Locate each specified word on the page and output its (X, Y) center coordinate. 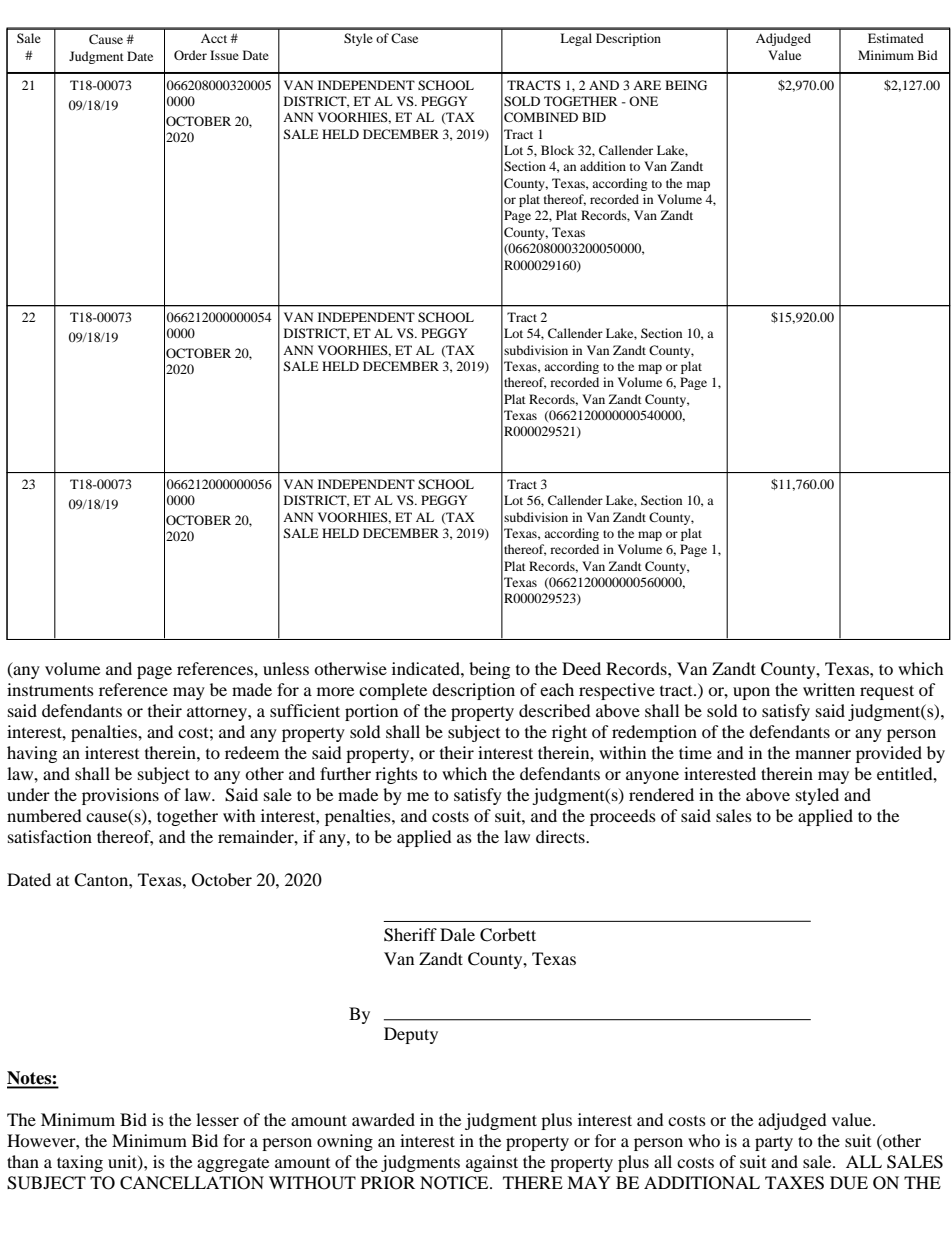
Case (404, 38)
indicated (427, 668)
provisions (120, 796)
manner (823, 754)
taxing (80, 1163)
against (492, 1163)
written (829, 689)
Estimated (896, 38)
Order (190, 55)
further (345, 773)
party (774, 1143)
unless (286, 668)
